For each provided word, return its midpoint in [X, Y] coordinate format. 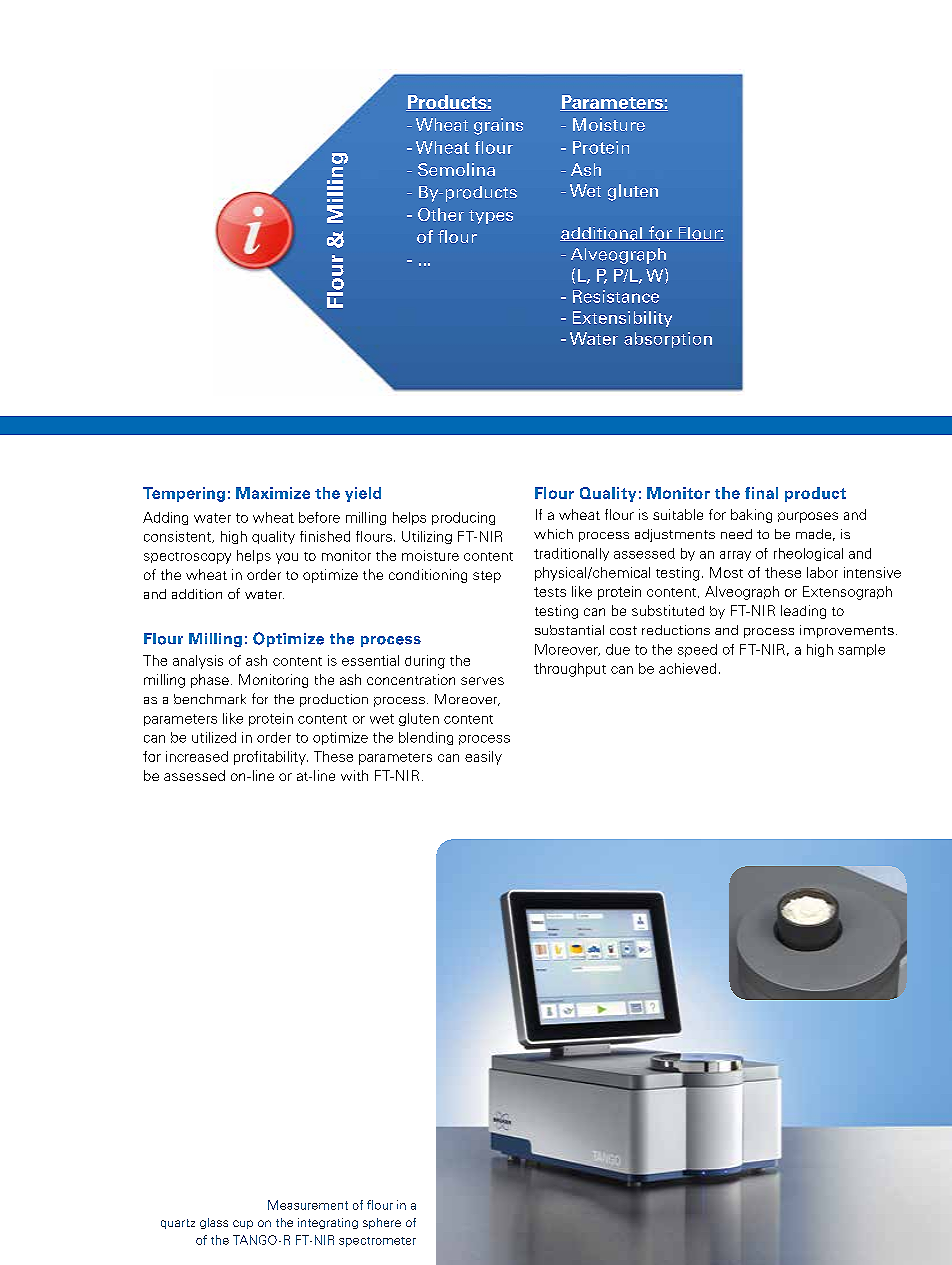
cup [243, 1224]
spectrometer [377, 1242]
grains [498, 126]
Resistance [616, 296]
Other [441, 214]
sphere [382, 1223]
